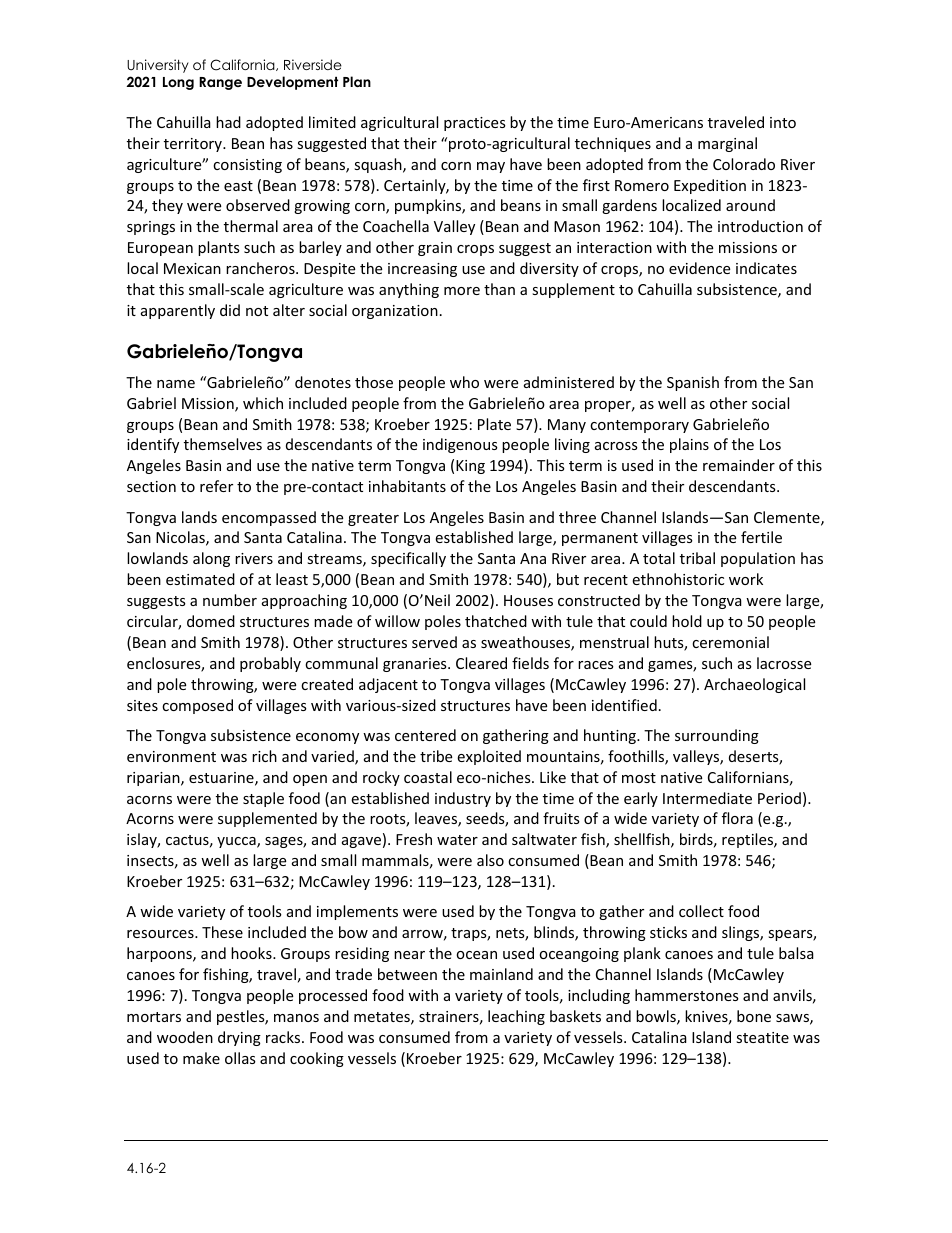 This screenshot has height=1233, width=952. What do you see at coordinates (717, 736) in the screenshot?
I see `surrounding` at bounding box center [717, 736].
